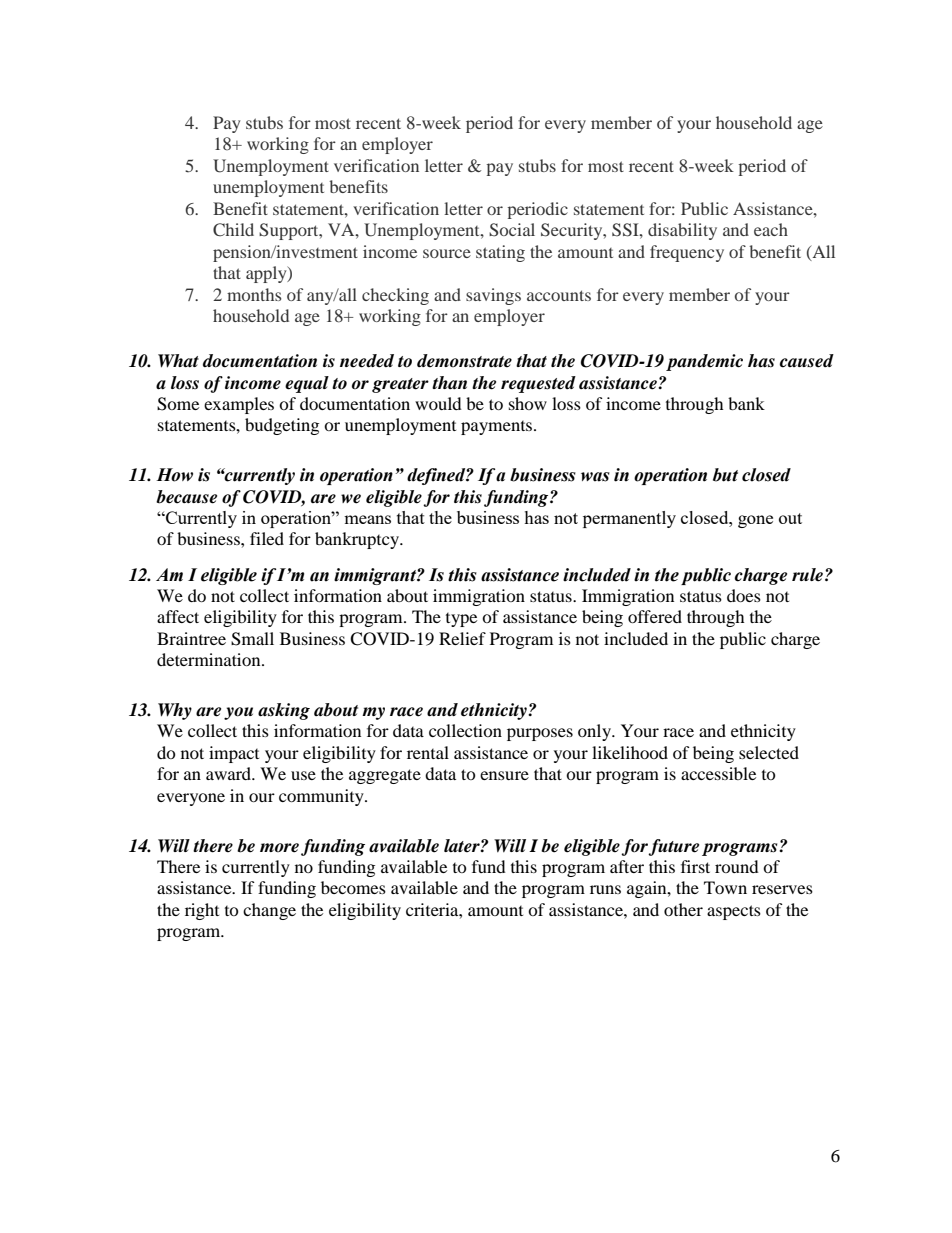 The width and height of the screenshot is (952, 1233). Describe the element at coordinates (500, 253) in the screenshot. I see `stating` at that location.
